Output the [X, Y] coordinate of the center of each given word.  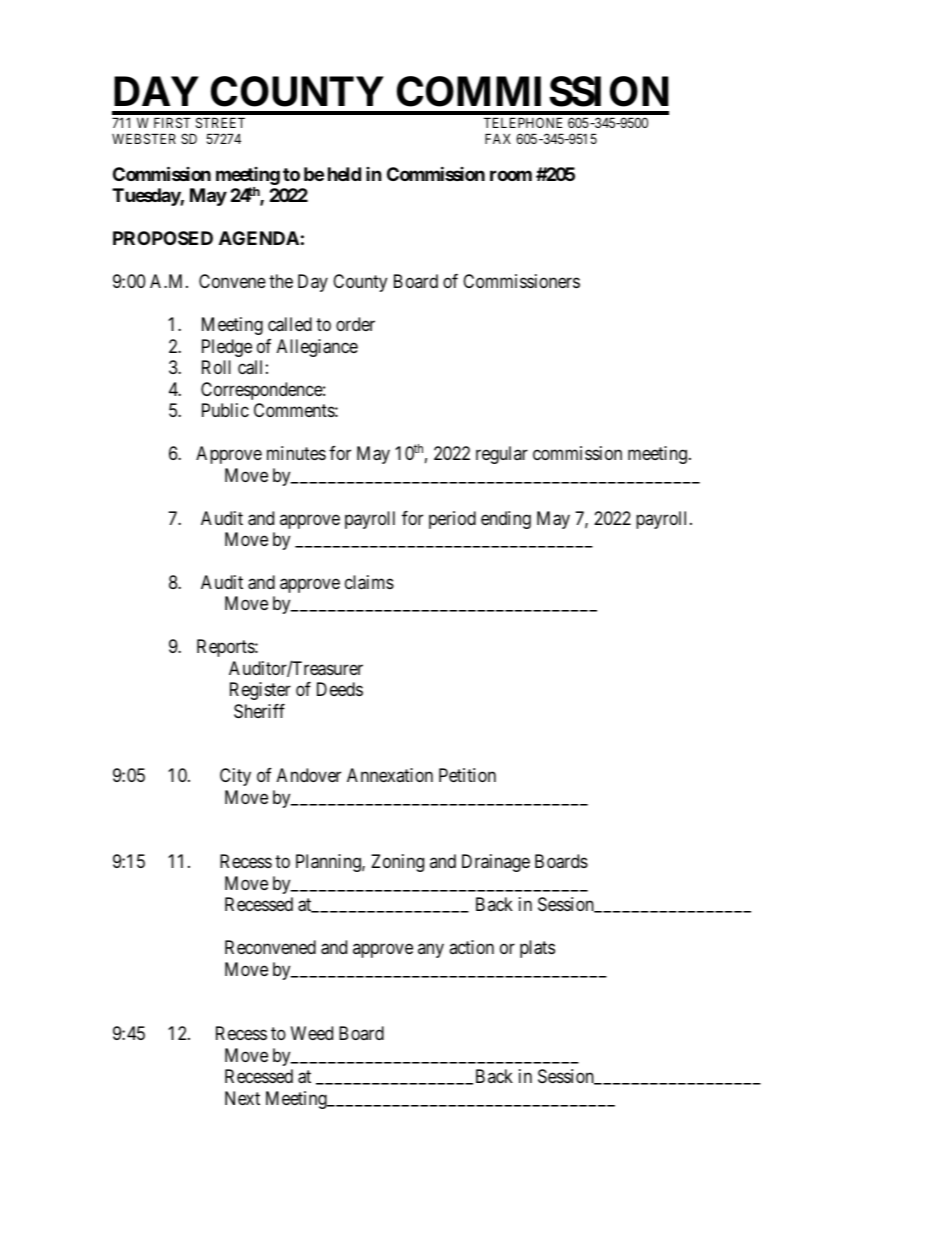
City [235, 777]
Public [225, 410]
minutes [296, 453]
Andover [309, 775]
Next [242, 1098]
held [344, 174]
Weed [312, 1033]
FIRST [172, 122]
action [471, 947]
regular [502, 455]
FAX [498, 138]
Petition [467, 775]
